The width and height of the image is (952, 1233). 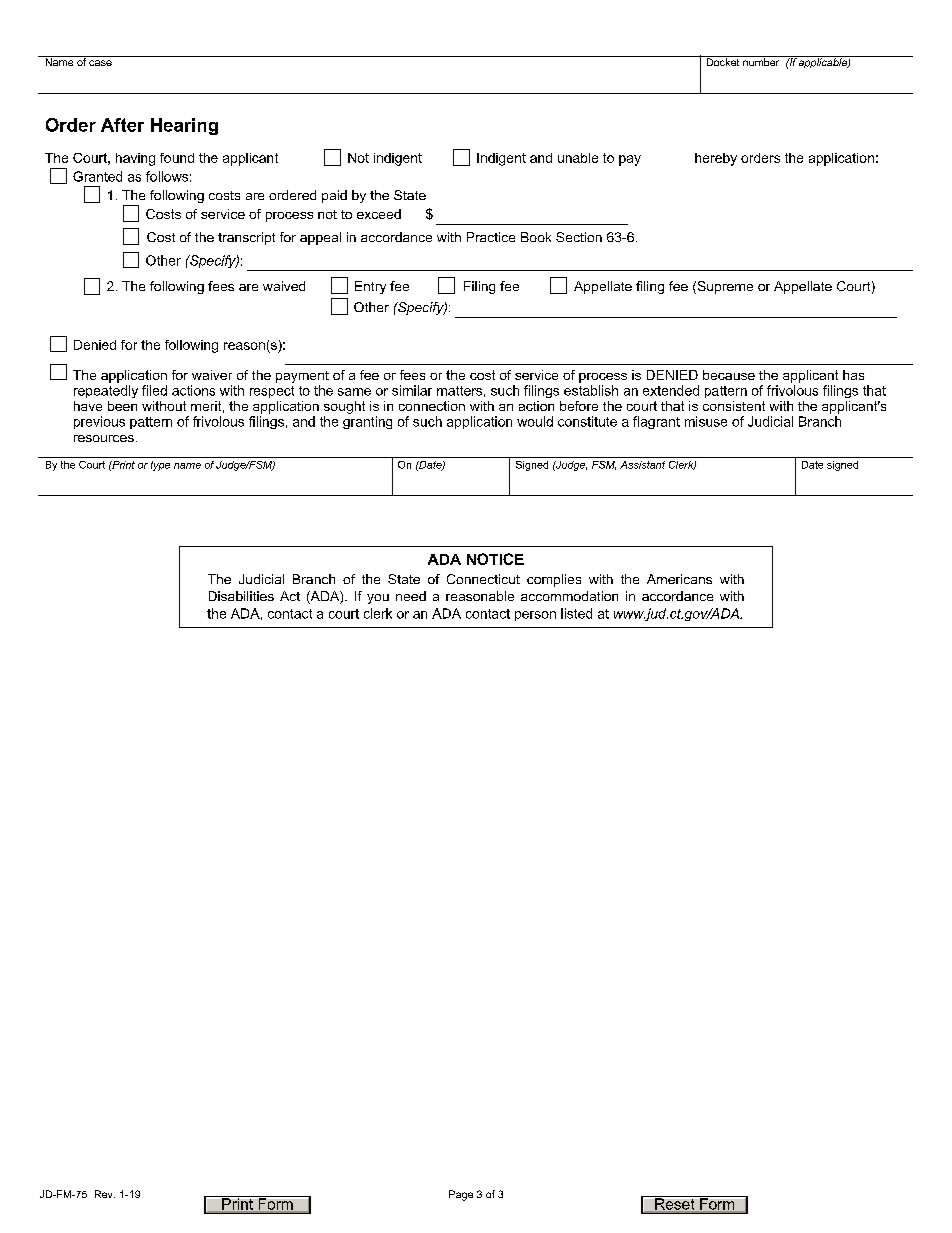 What do you see at coordinates (184, 126) in the image?
I see `Hearing` at bounding box center [184, 126].
